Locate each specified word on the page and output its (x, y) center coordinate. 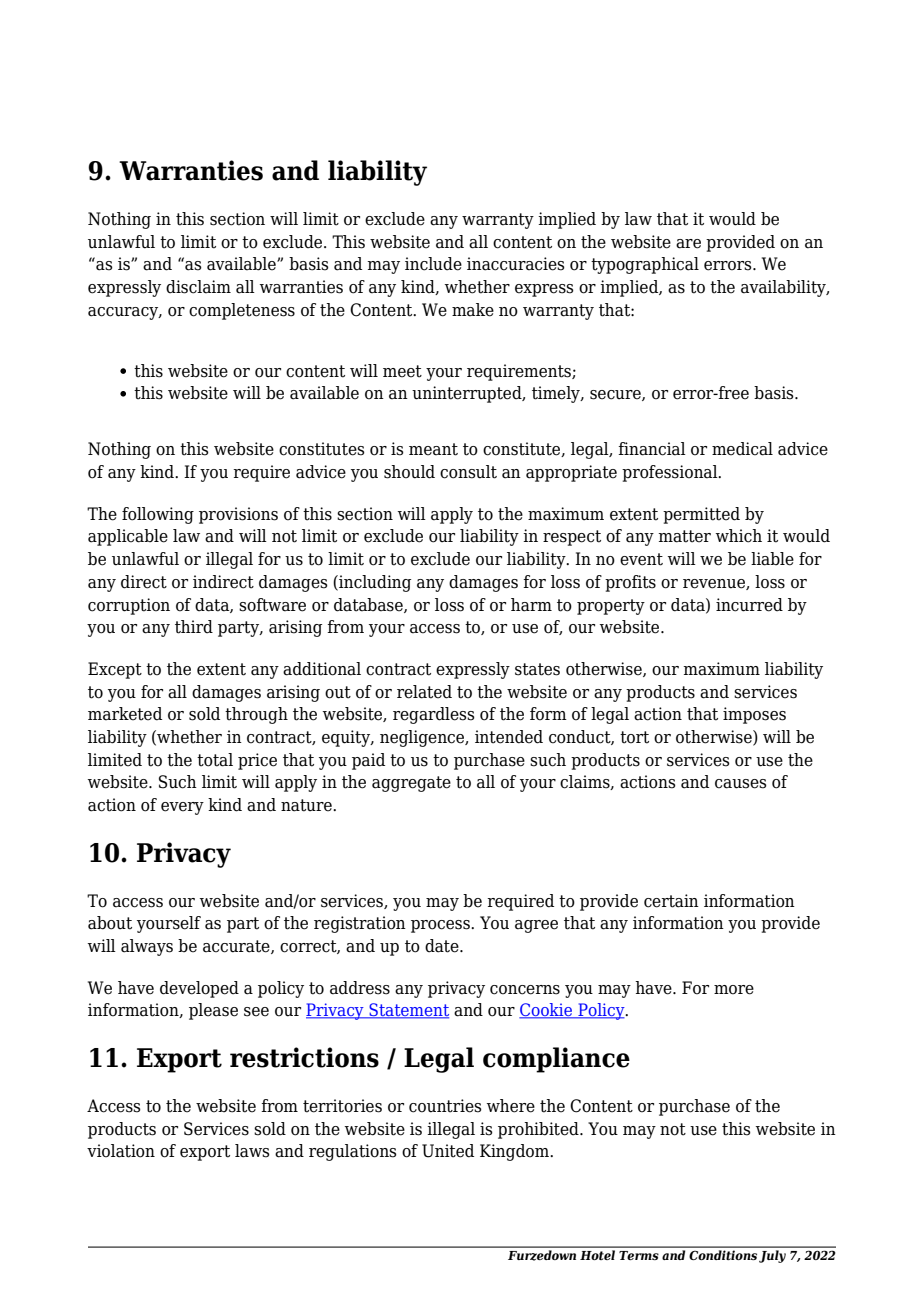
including (374, 583)
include (433, 264)
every (182, 808)
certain (671, 901)
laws (252, 1151)
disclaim (198, 287)
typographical (645, 265)
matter (684, 536)
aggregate (411, 784)
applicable (128, 537)
